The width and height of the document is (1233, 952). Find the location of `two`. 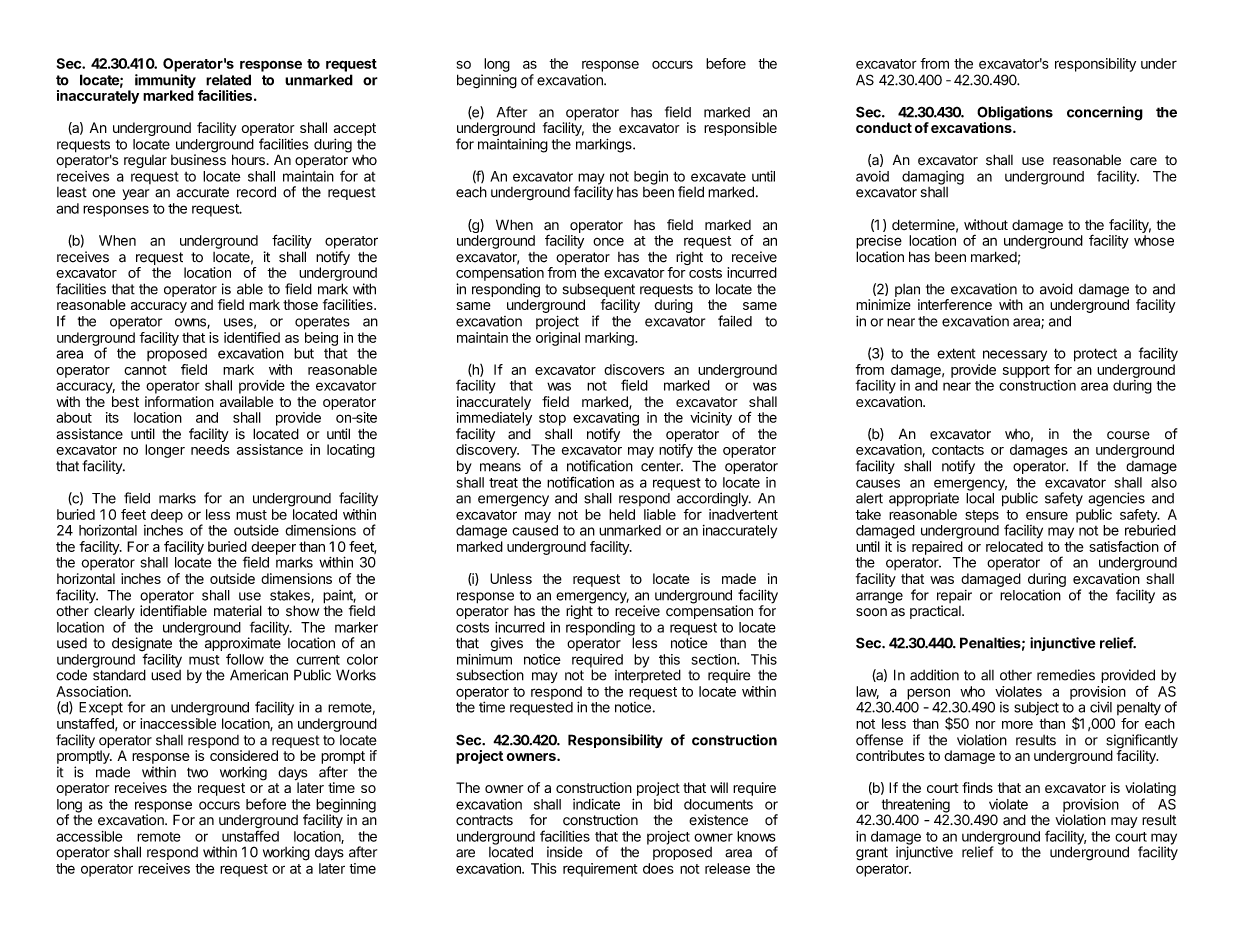

two is located at coordinates (197, 772).
